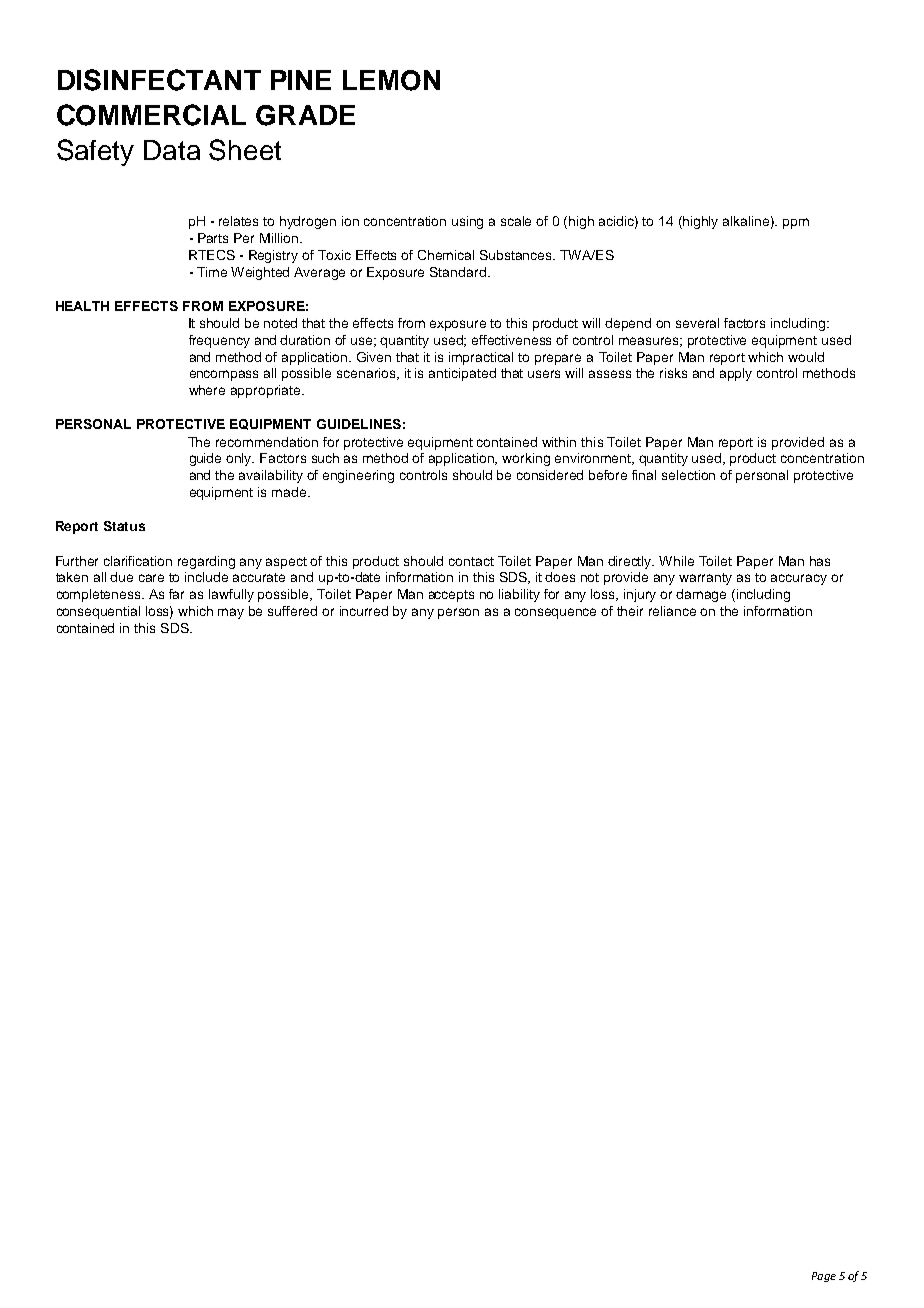  What do you see at coordinates (796, 223) in the image?
I see `ppm` at bounding box center [796, 223].
